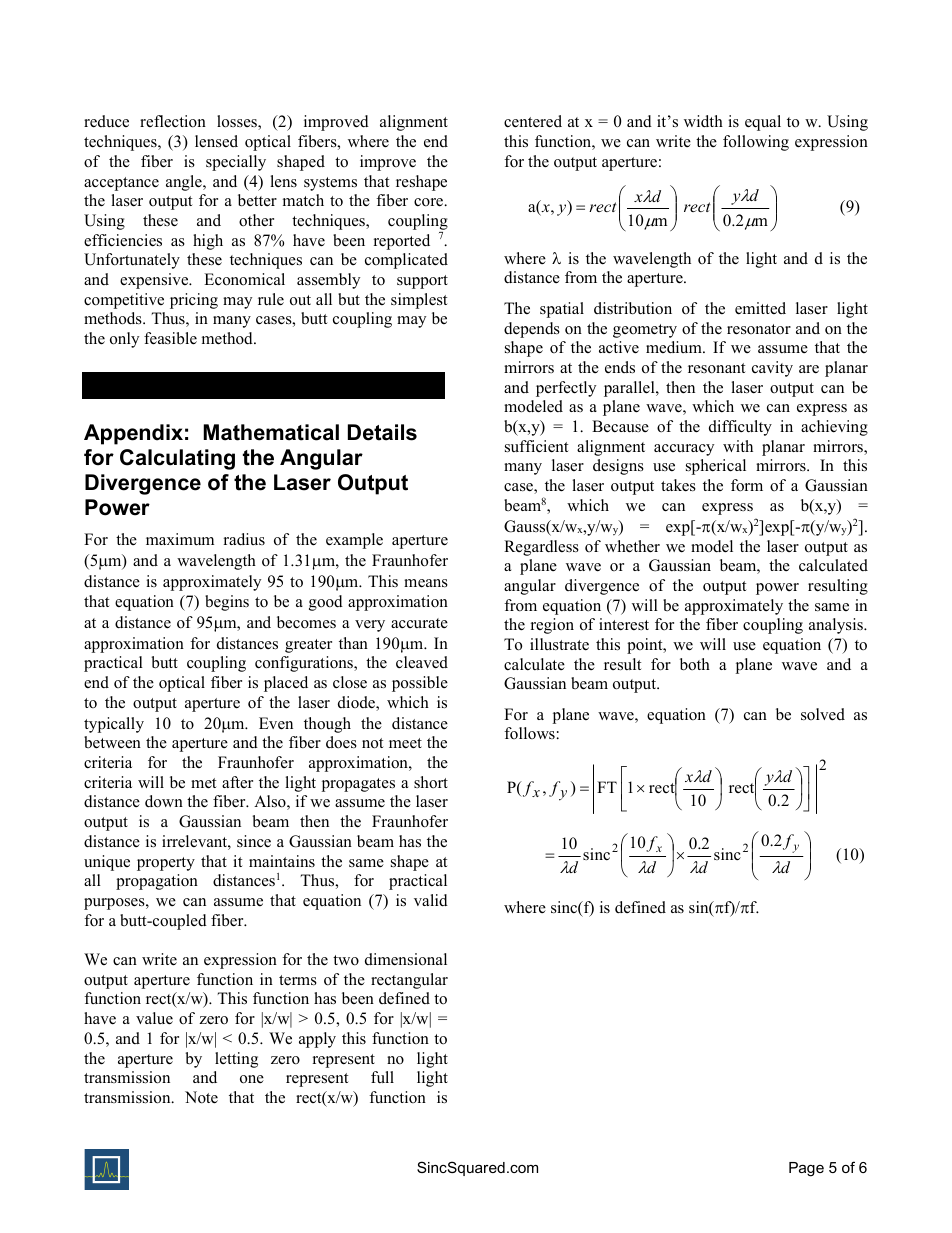 Image resolution: width=952 pixels, height=1233 pixels. I want to click on Note, so click(201, 1097).
